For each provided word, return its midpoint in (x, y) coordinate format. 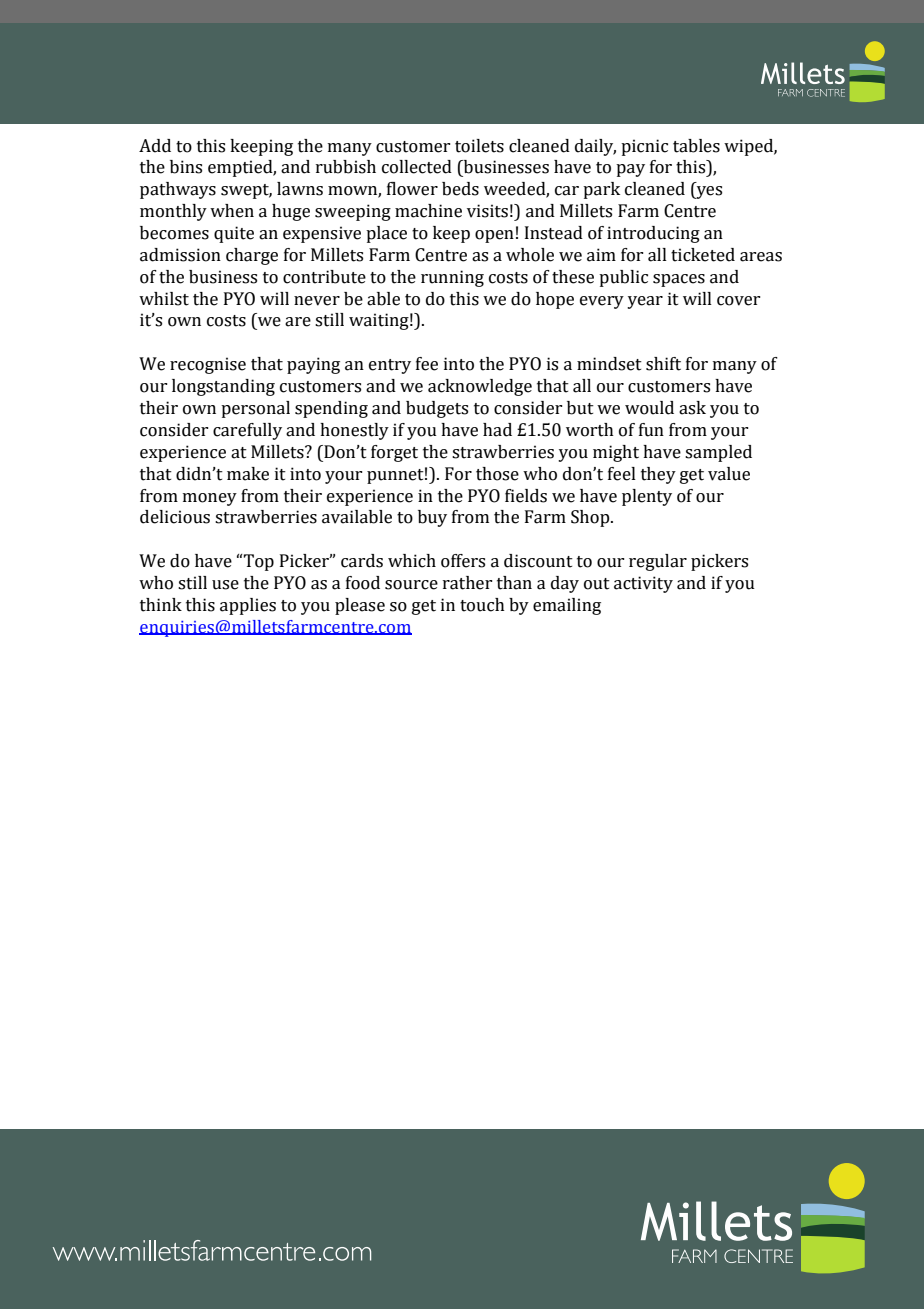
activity (643, 584)
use (225, 585)
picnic (644, 147)
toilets (479, 146)
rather (467, 583)
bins (186, 167)
